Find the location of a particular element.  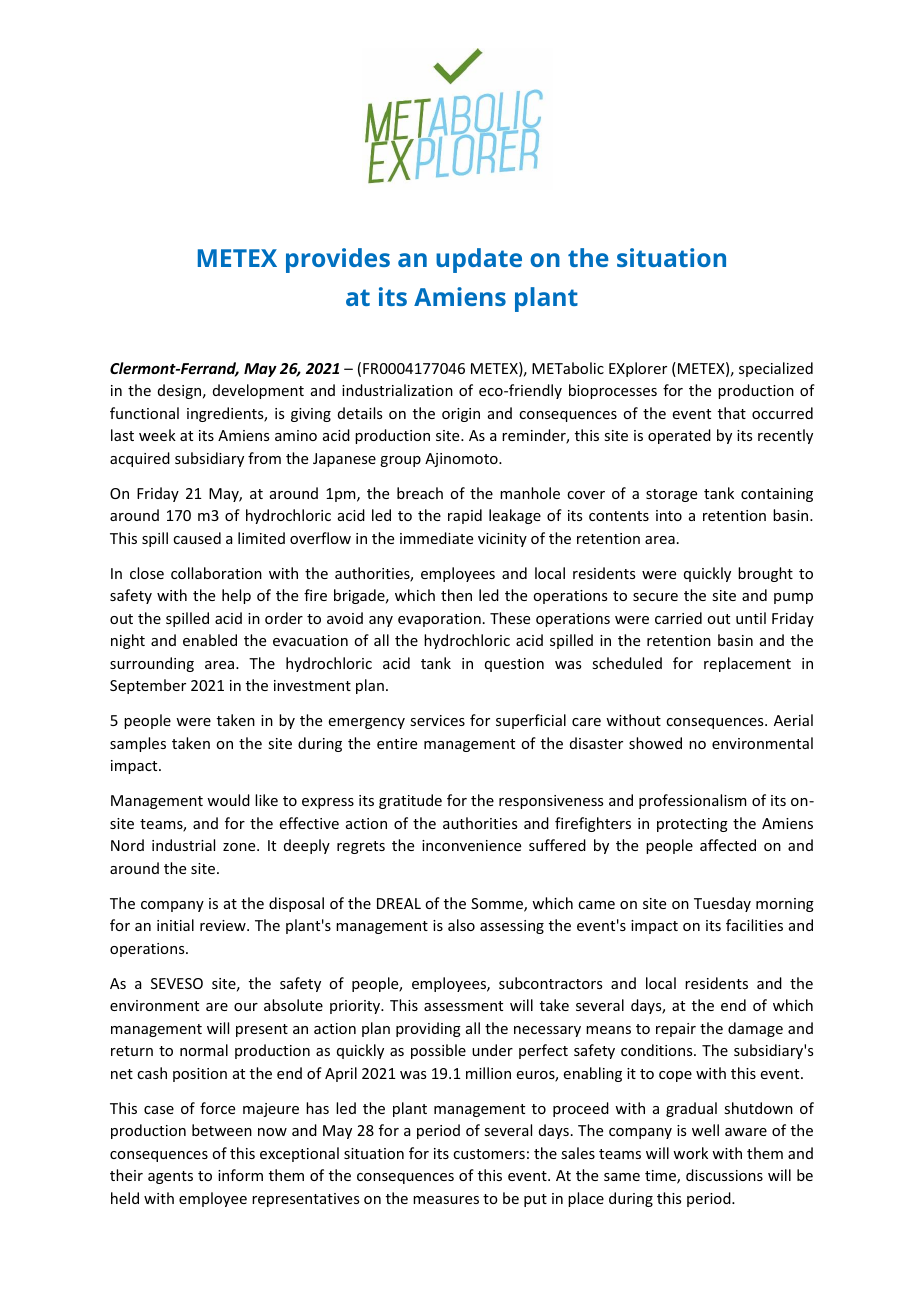

showed is located at coordinates (655, 743).
